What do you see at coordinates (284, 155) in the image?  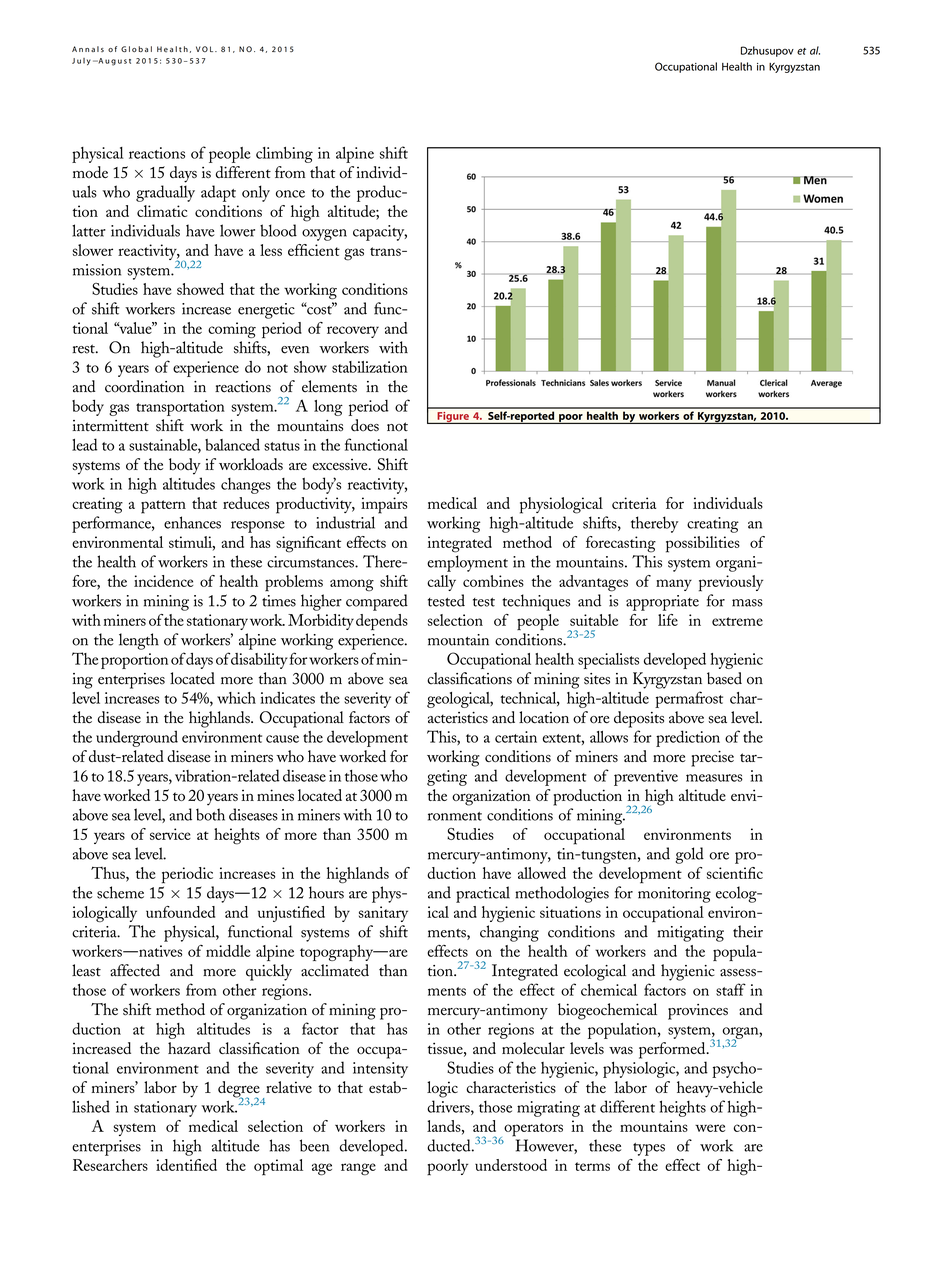 I see `climbing` at bounding box center [284, 155].
